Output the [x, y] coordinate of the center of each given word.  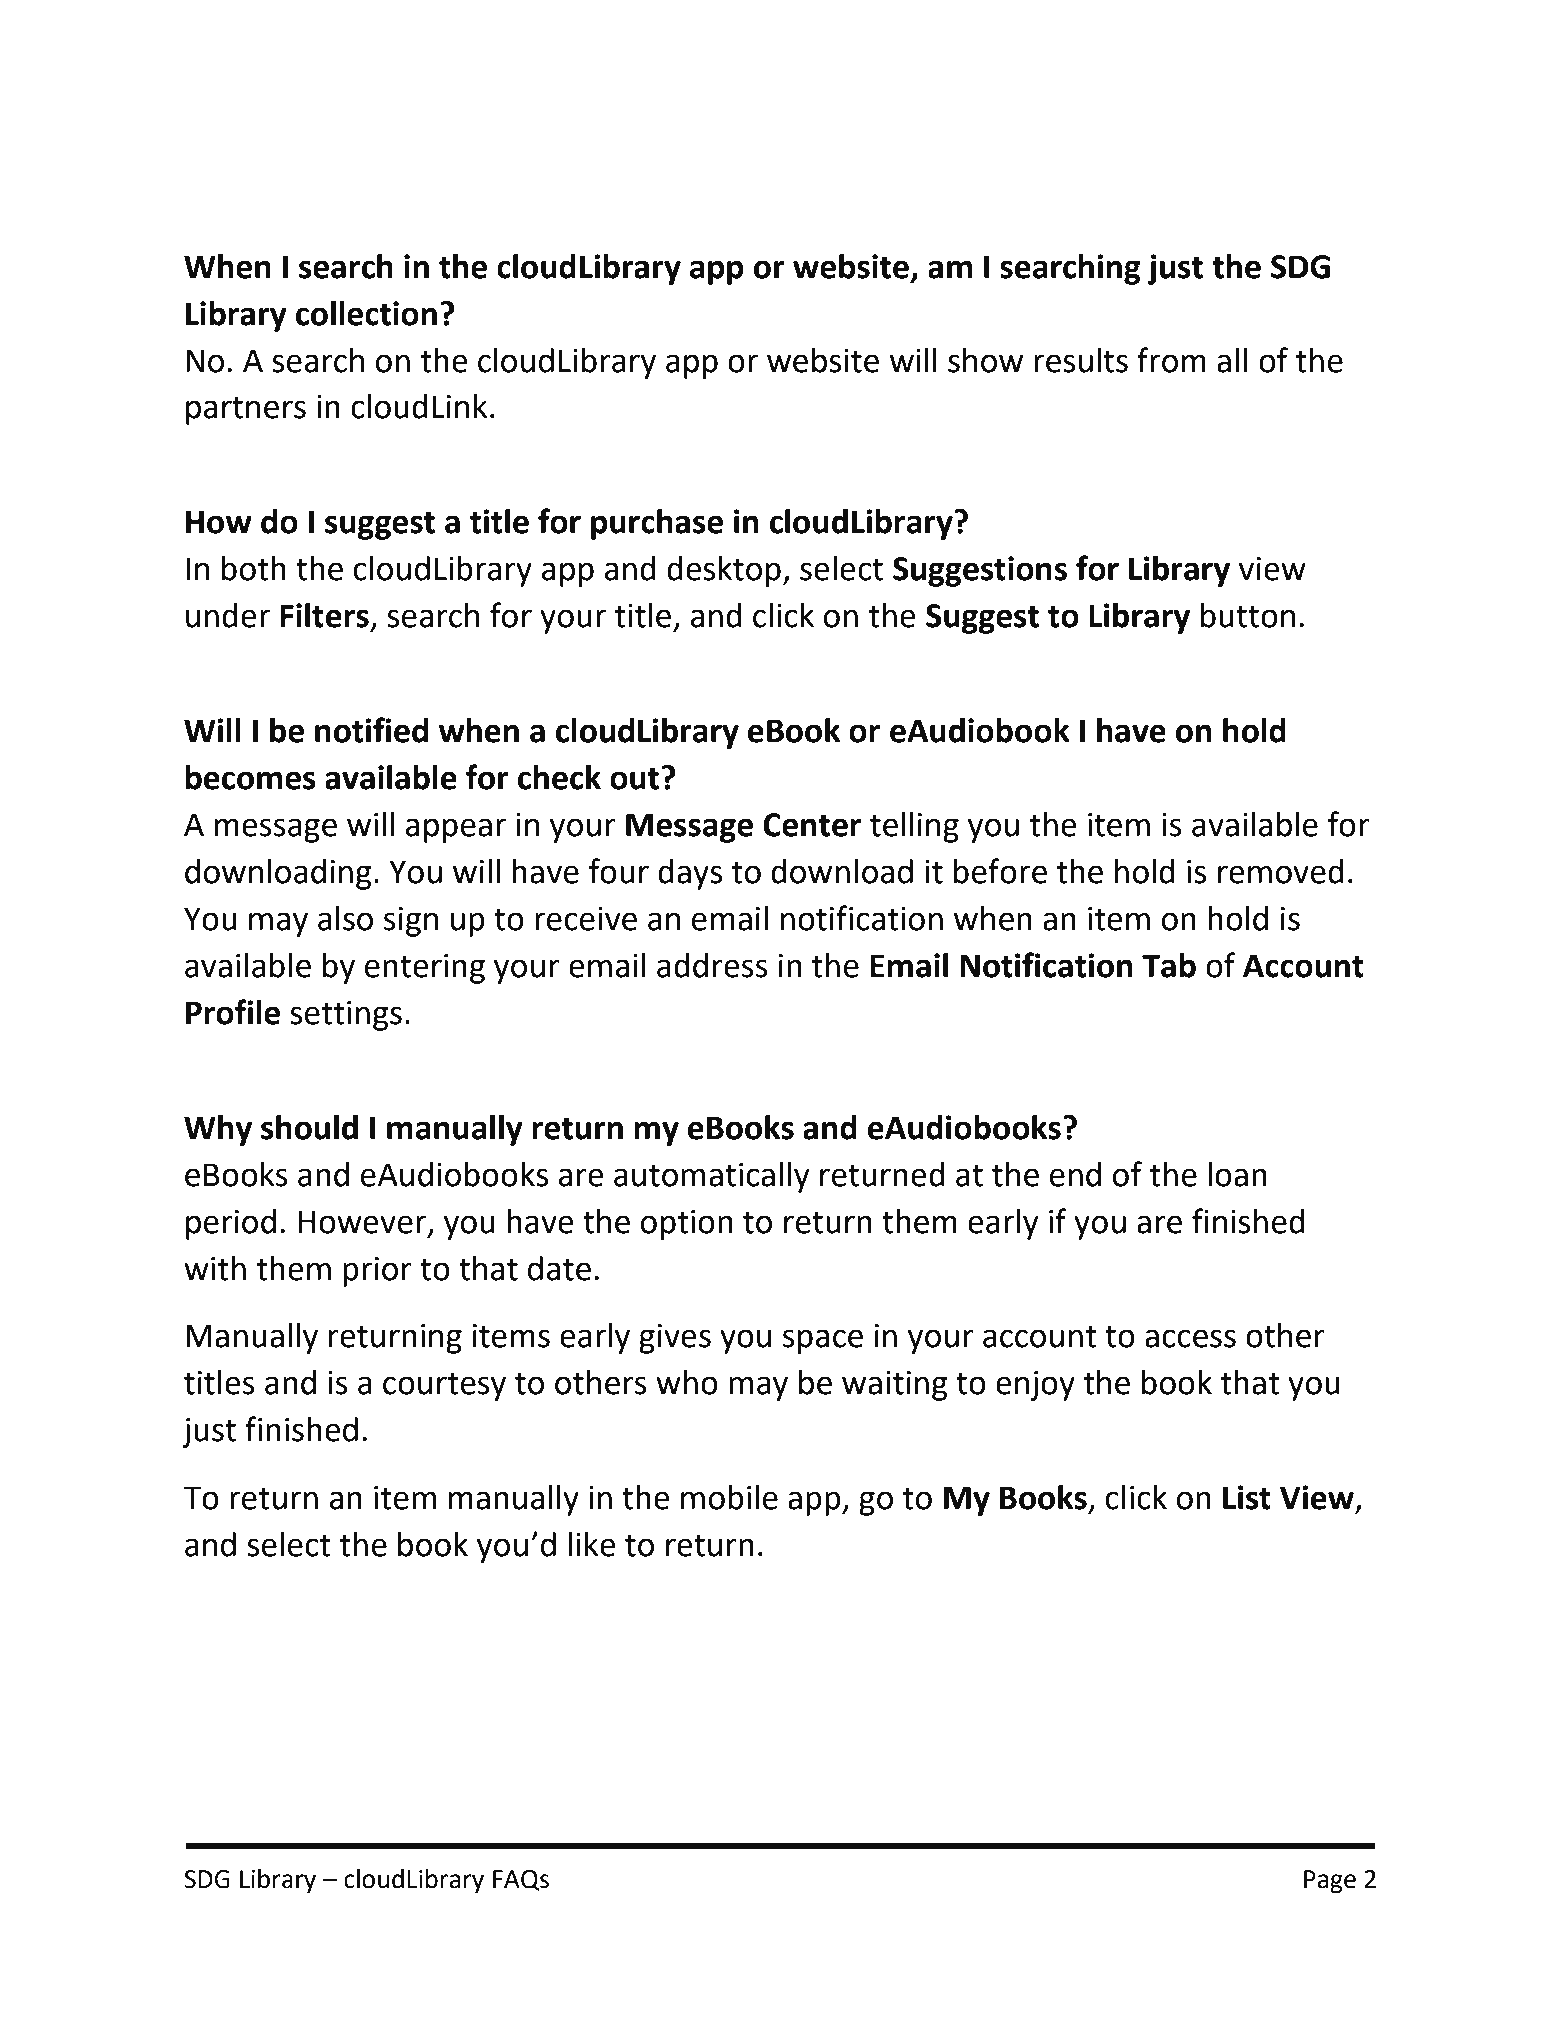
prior [377, 1272]
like [592, 1544]
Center [812, 825]
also [345, 918]
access [1190, 1338]
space [823, 1341]
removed [1281, 871]
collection [366, 313]
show [985, 360]
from [1171, 360]
